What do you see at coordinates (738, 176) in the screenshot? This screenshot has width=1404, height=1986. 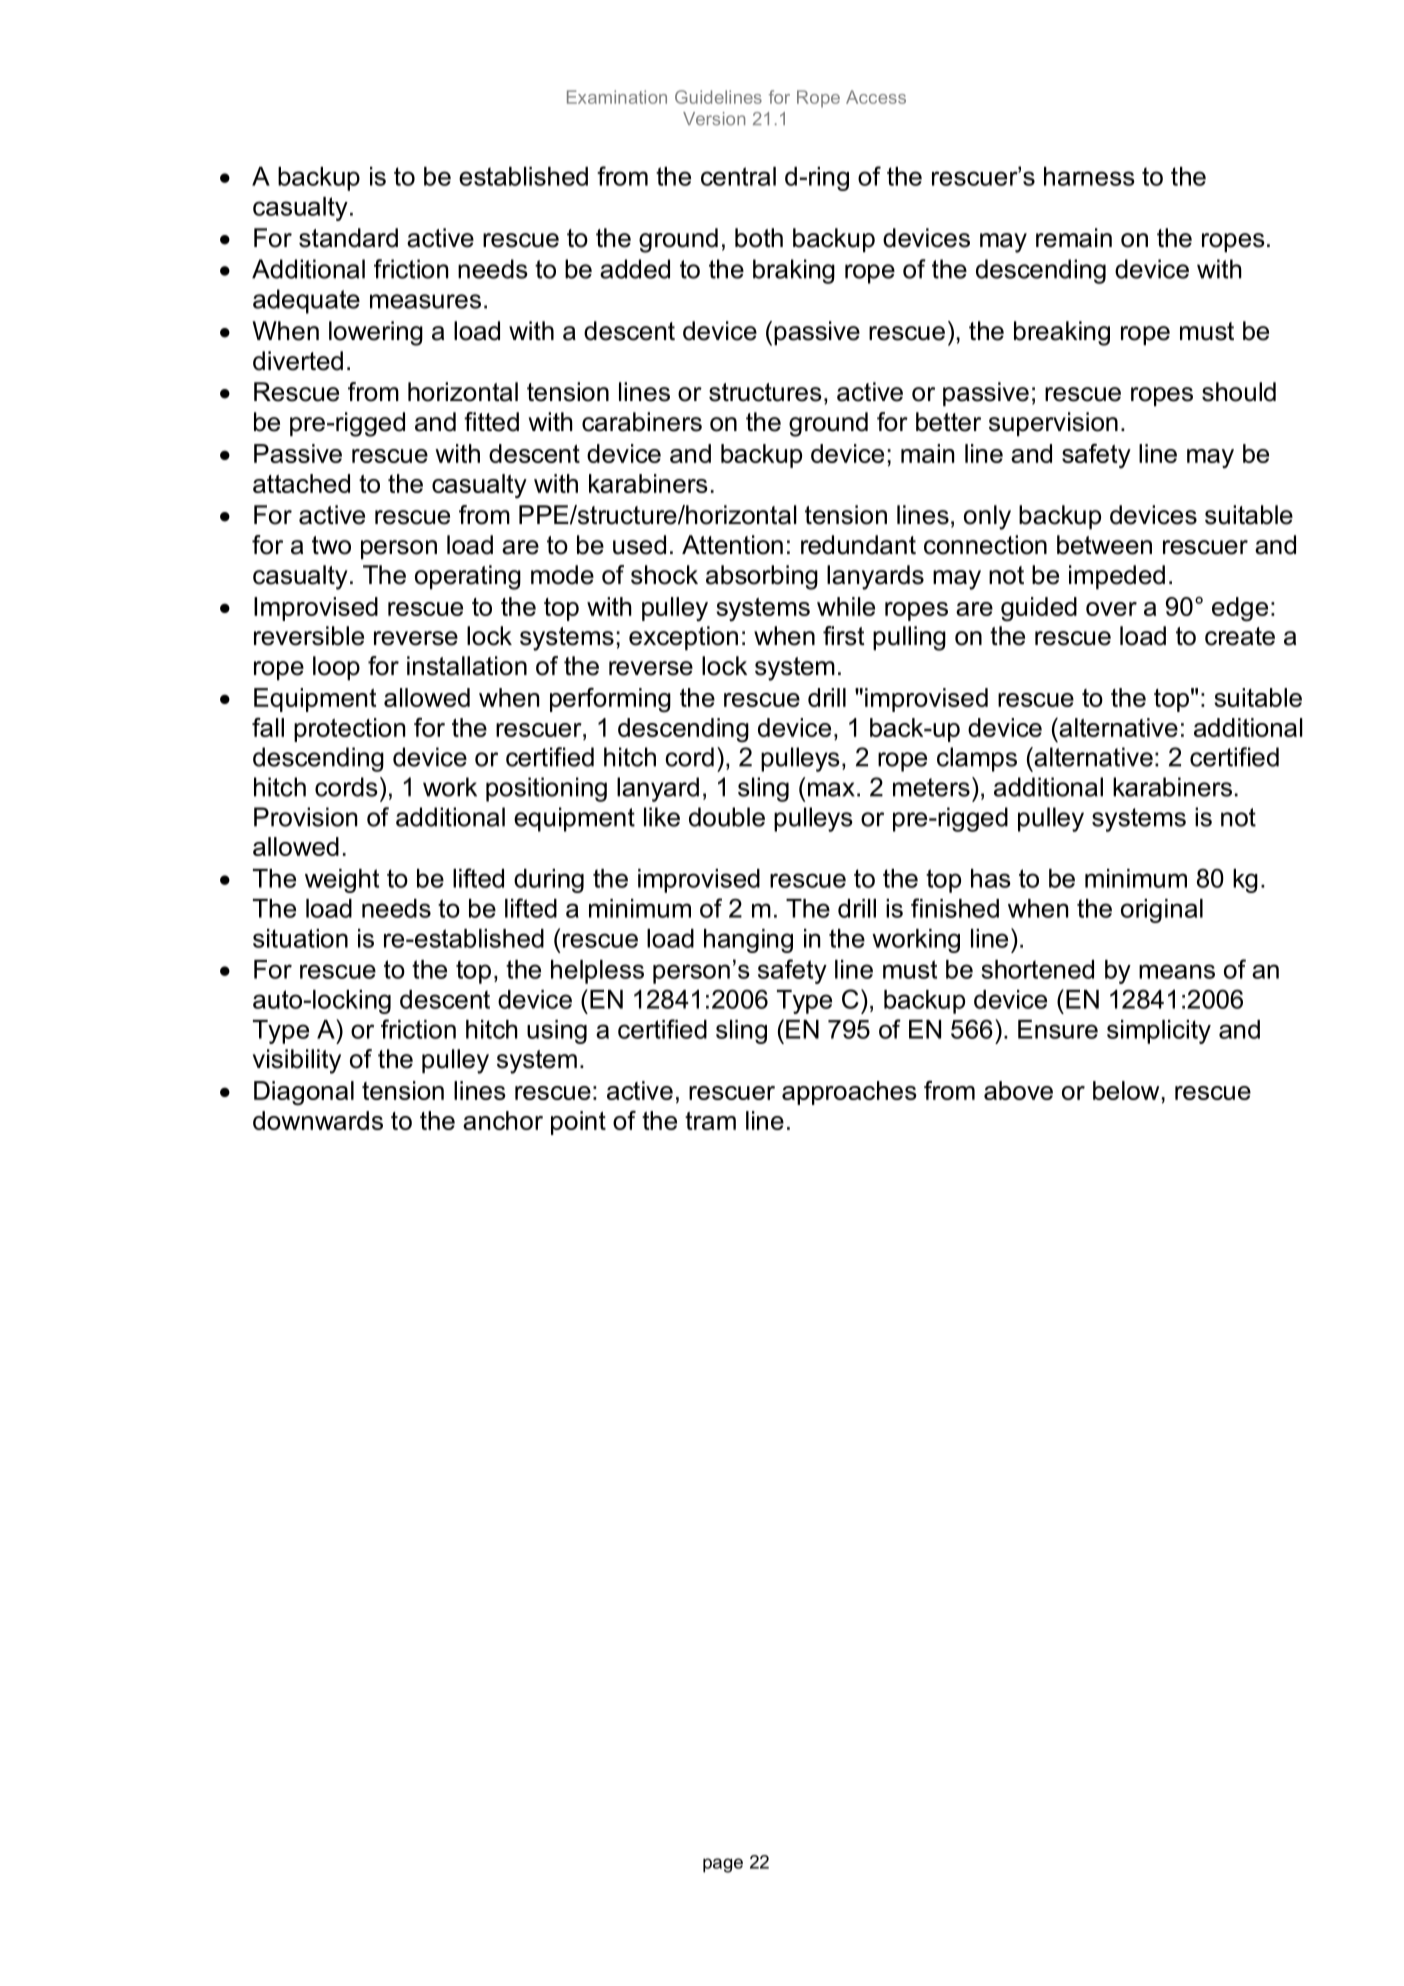 I see `central` at bounding box center [738, 176].
